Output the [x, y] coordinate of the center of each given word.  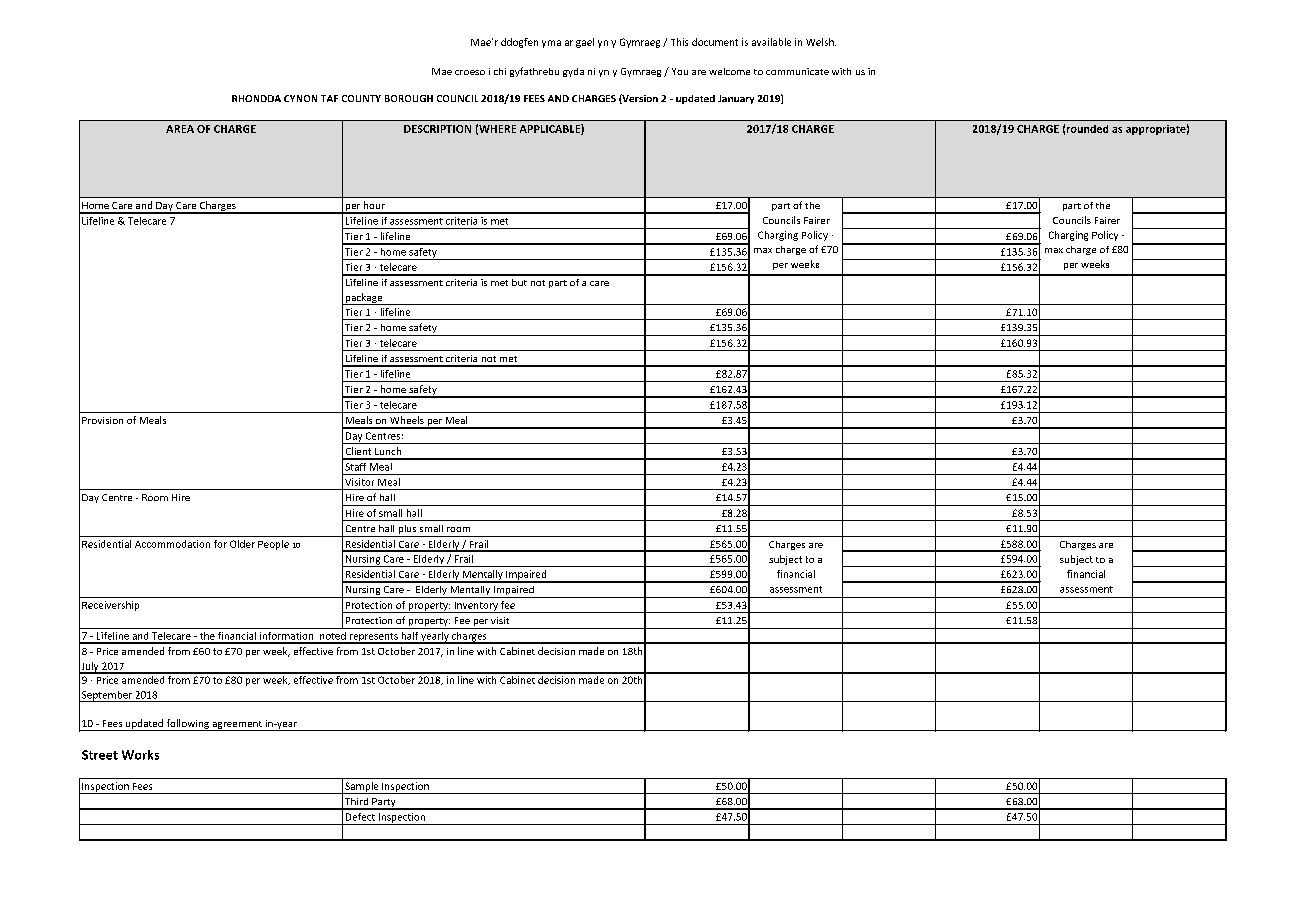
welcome [729, 71]
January [736, 99]
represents [373, 638]
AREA [180, 129]
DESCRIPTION [437, 129]
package [364, 299]
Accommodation [172, 544]
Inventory [476, 607]
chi [500, 71]
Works [140, 755]
